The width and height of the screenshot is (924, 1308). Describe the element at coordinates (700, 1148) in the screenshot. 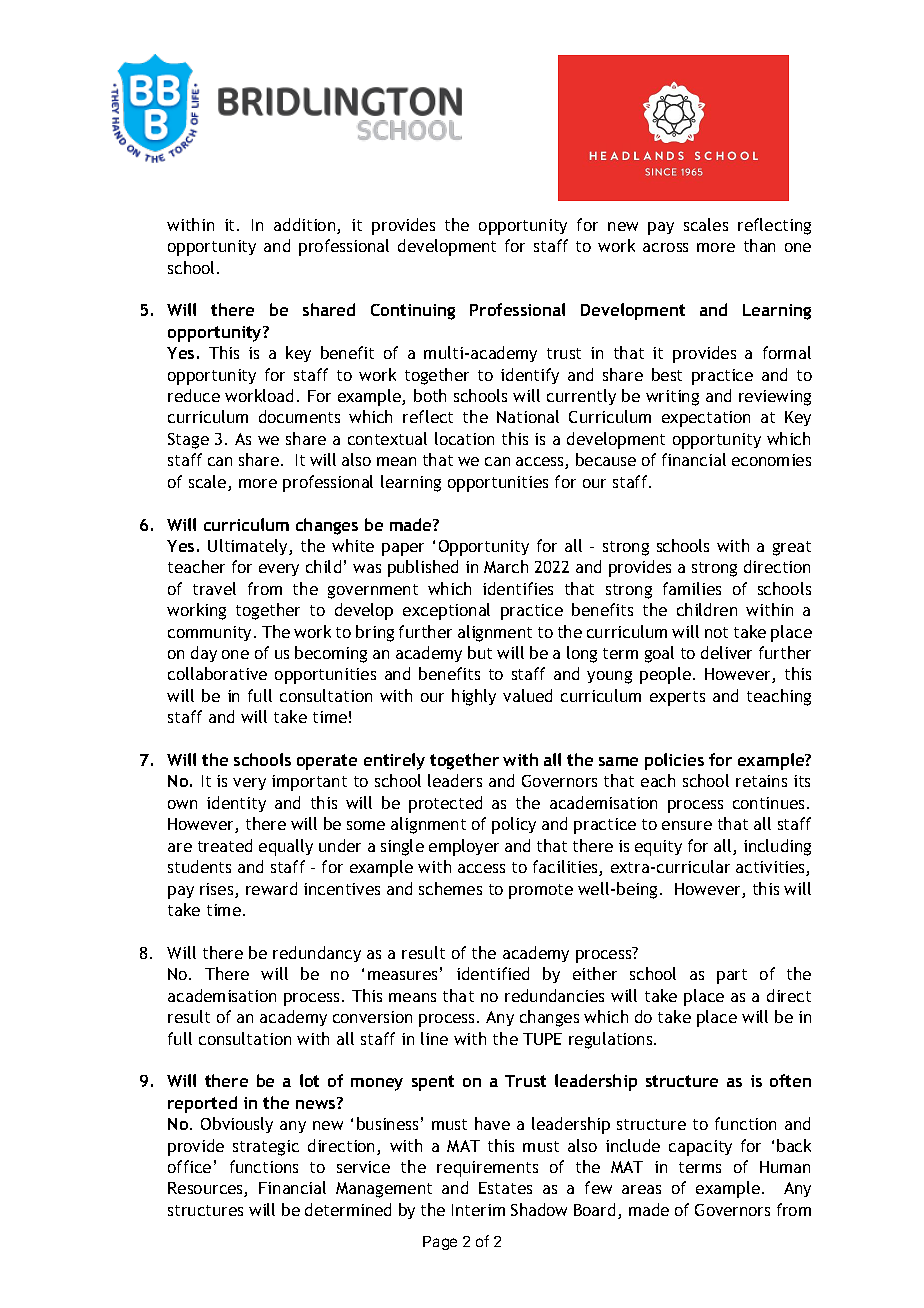

I see `capacity` at that location.
